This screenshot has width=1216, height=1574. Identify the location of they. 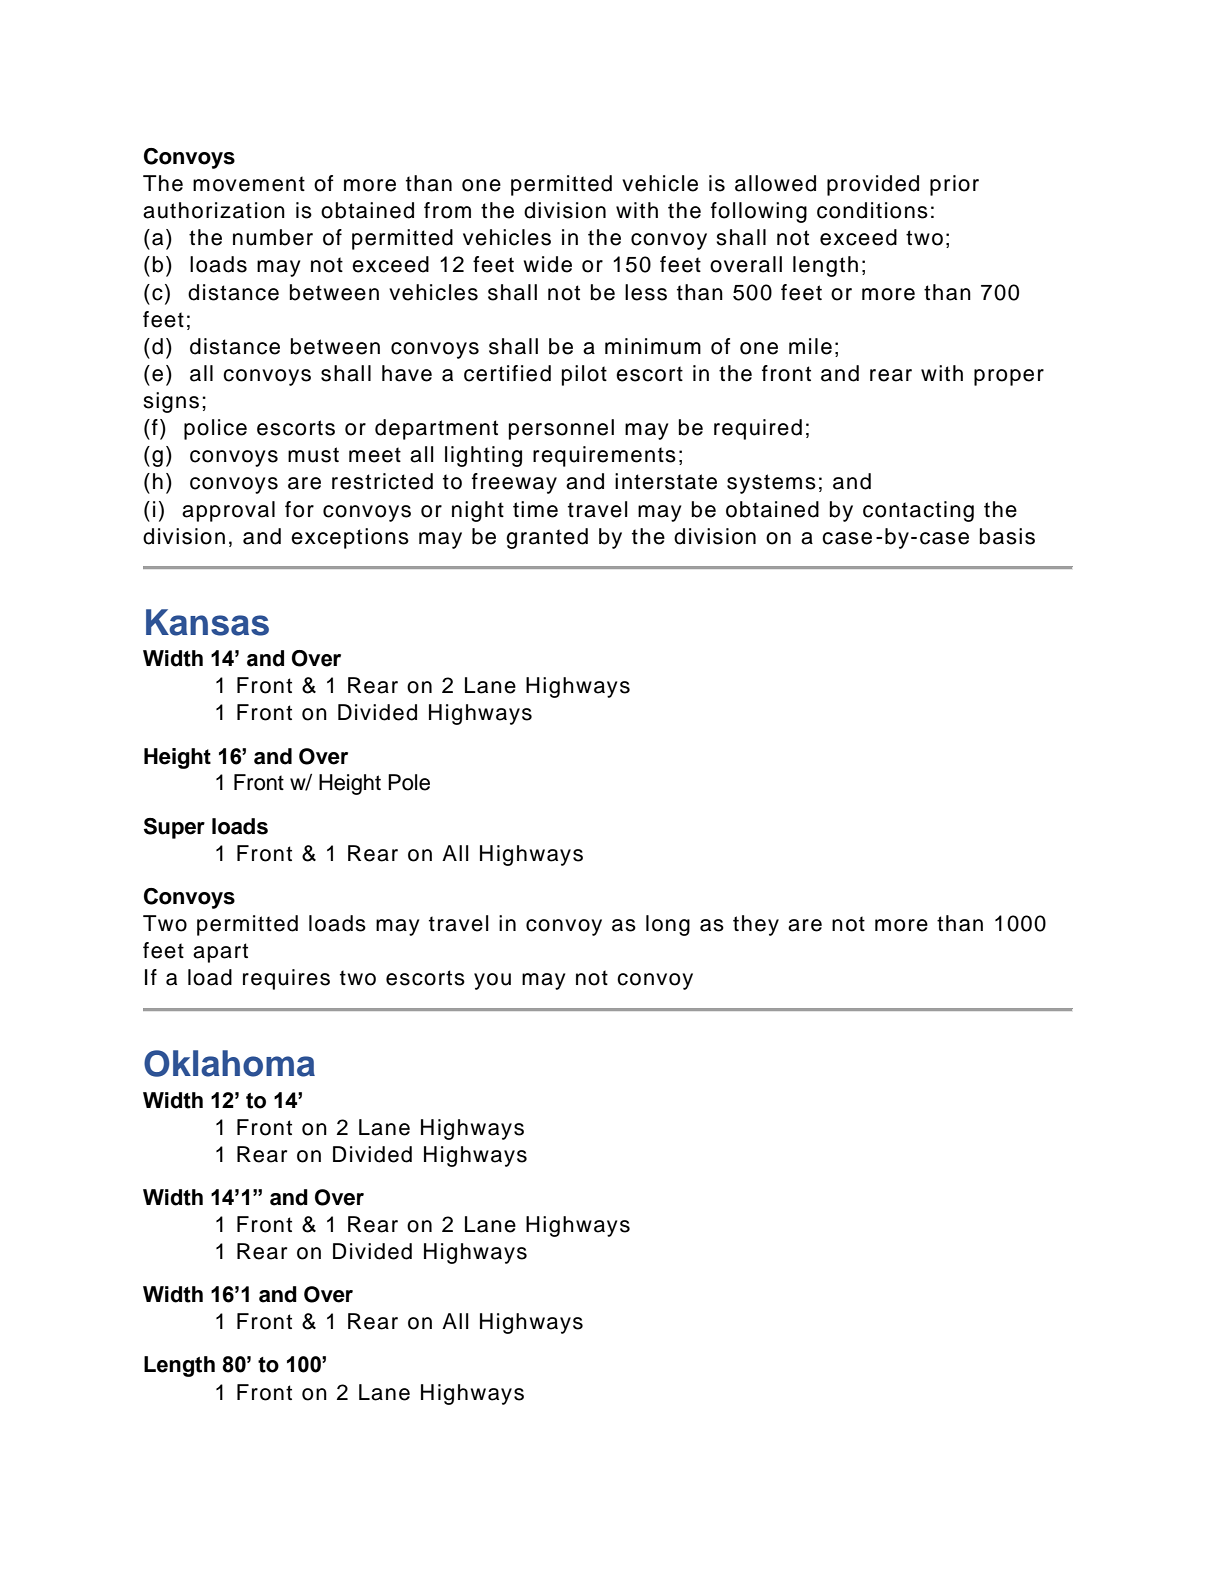
(756, 925).
